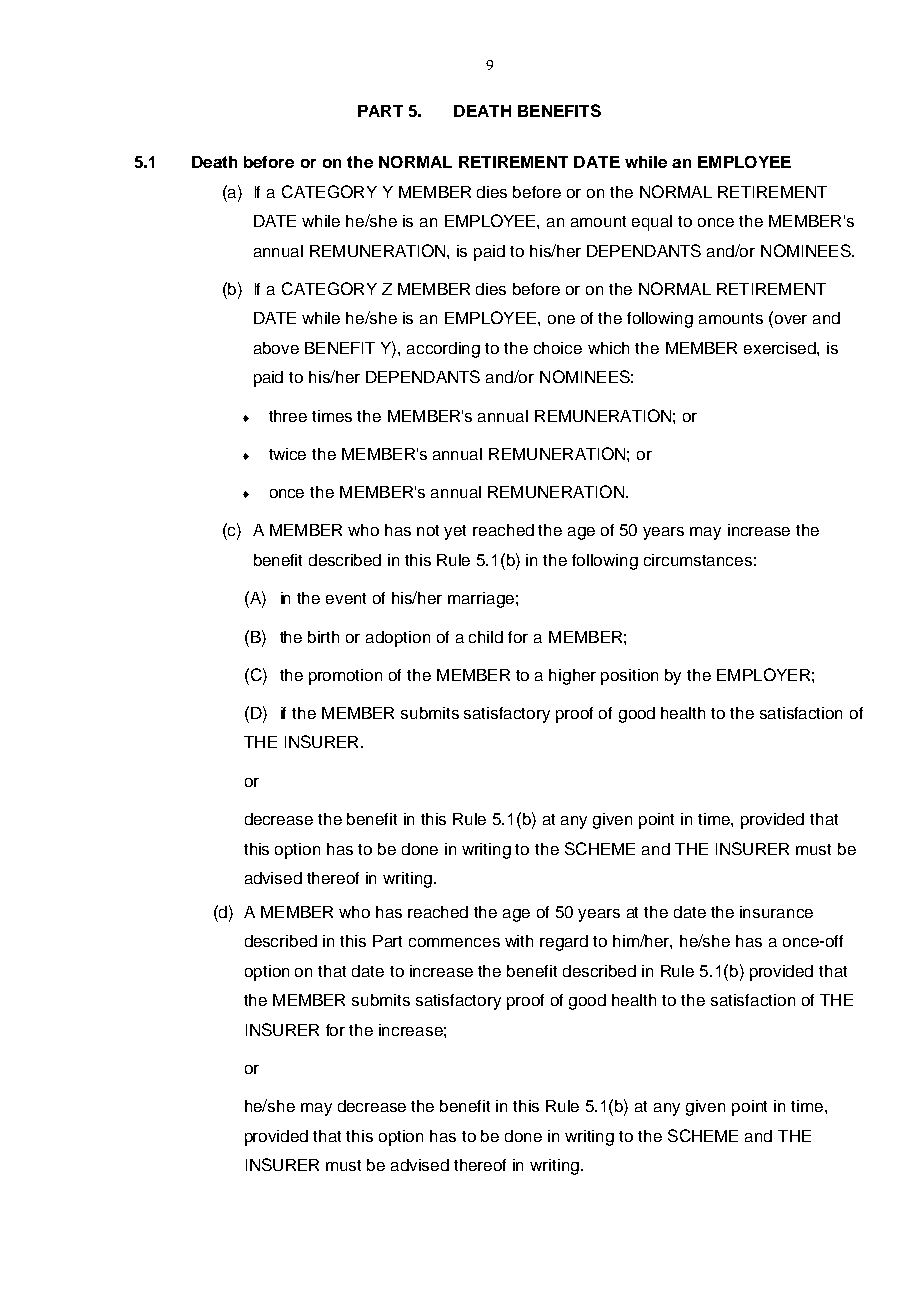 This screenshot has height=1308, width=924. Describe the element at coordinates (454, 942) in the screenshot. I see `commences` at that location.
